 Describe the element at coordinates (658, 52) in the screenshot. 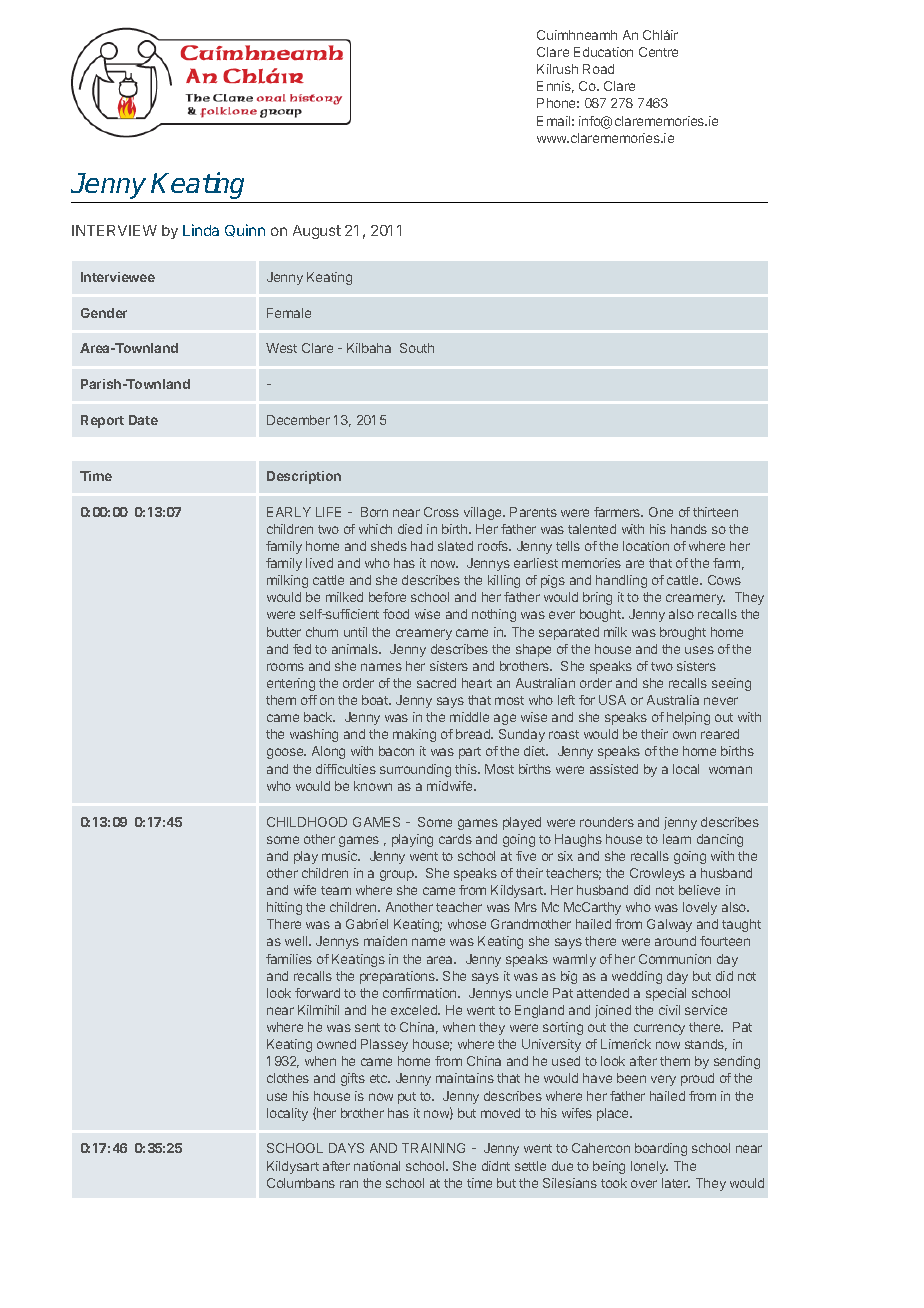

I see `Centre` at that location.
